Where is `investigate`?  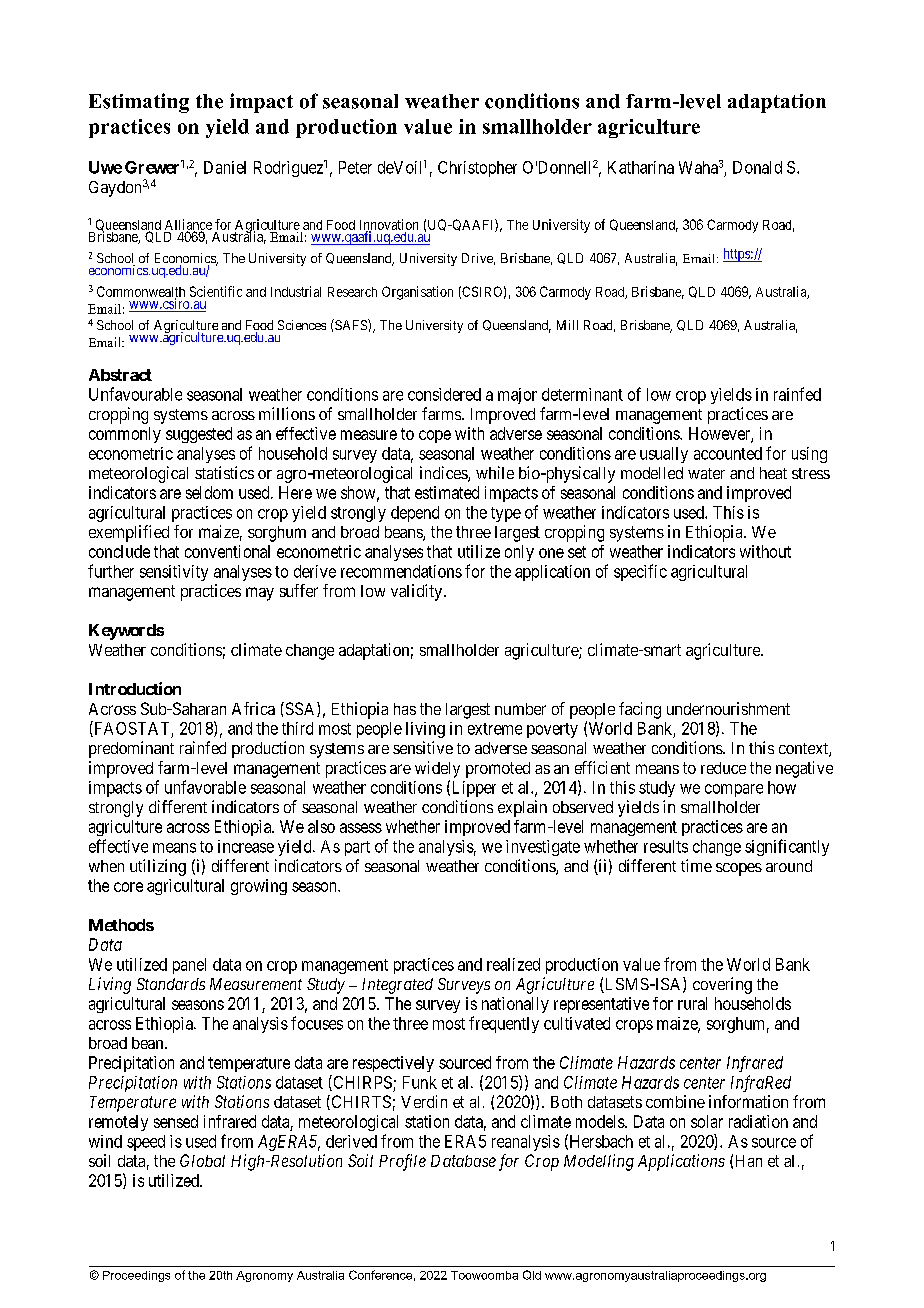 investigate is located at coordinates (543, 848).
